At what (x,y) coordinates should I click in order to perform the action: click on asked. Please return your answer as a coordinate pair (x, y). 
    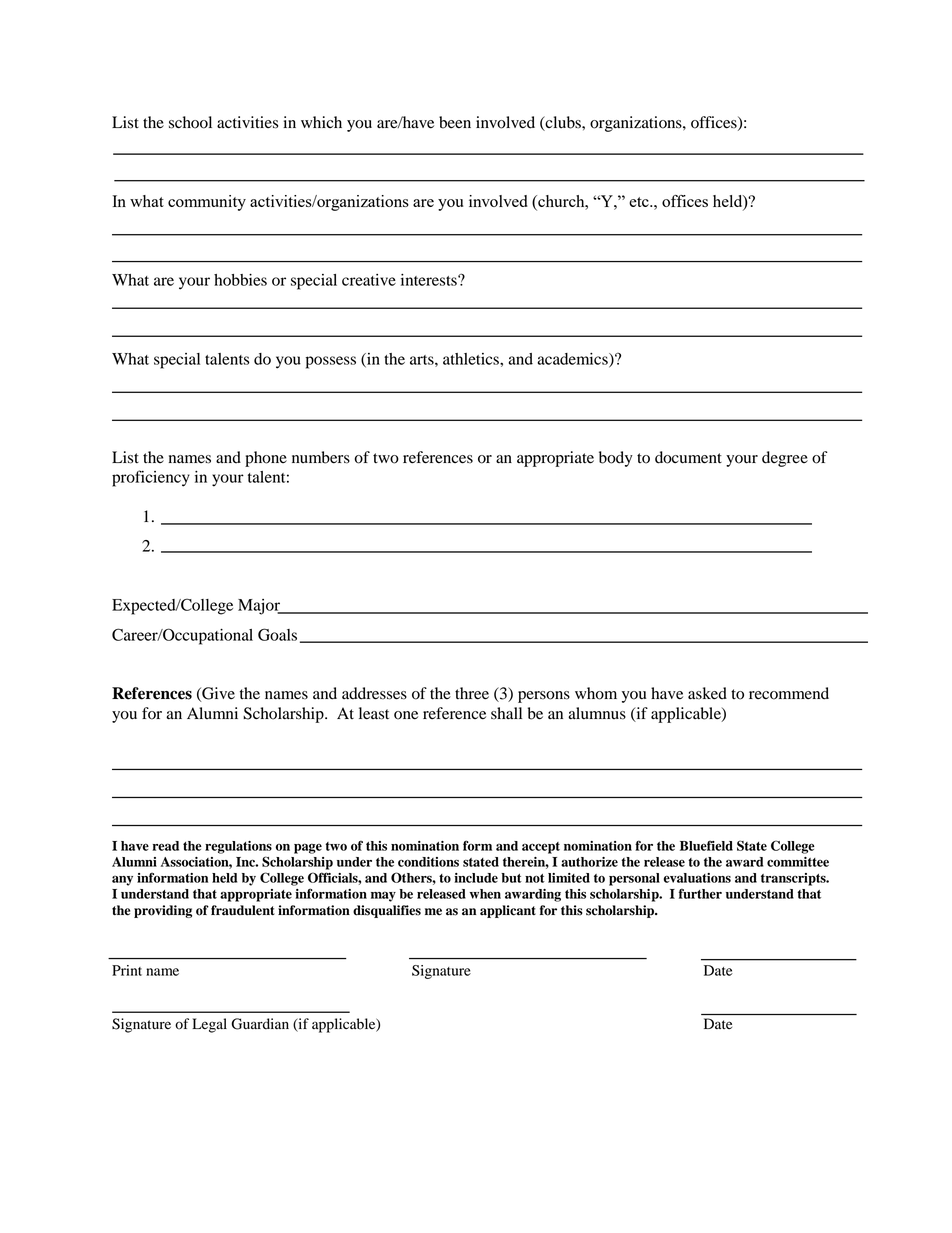
    Looking at the image, I should click on (707, 693).
